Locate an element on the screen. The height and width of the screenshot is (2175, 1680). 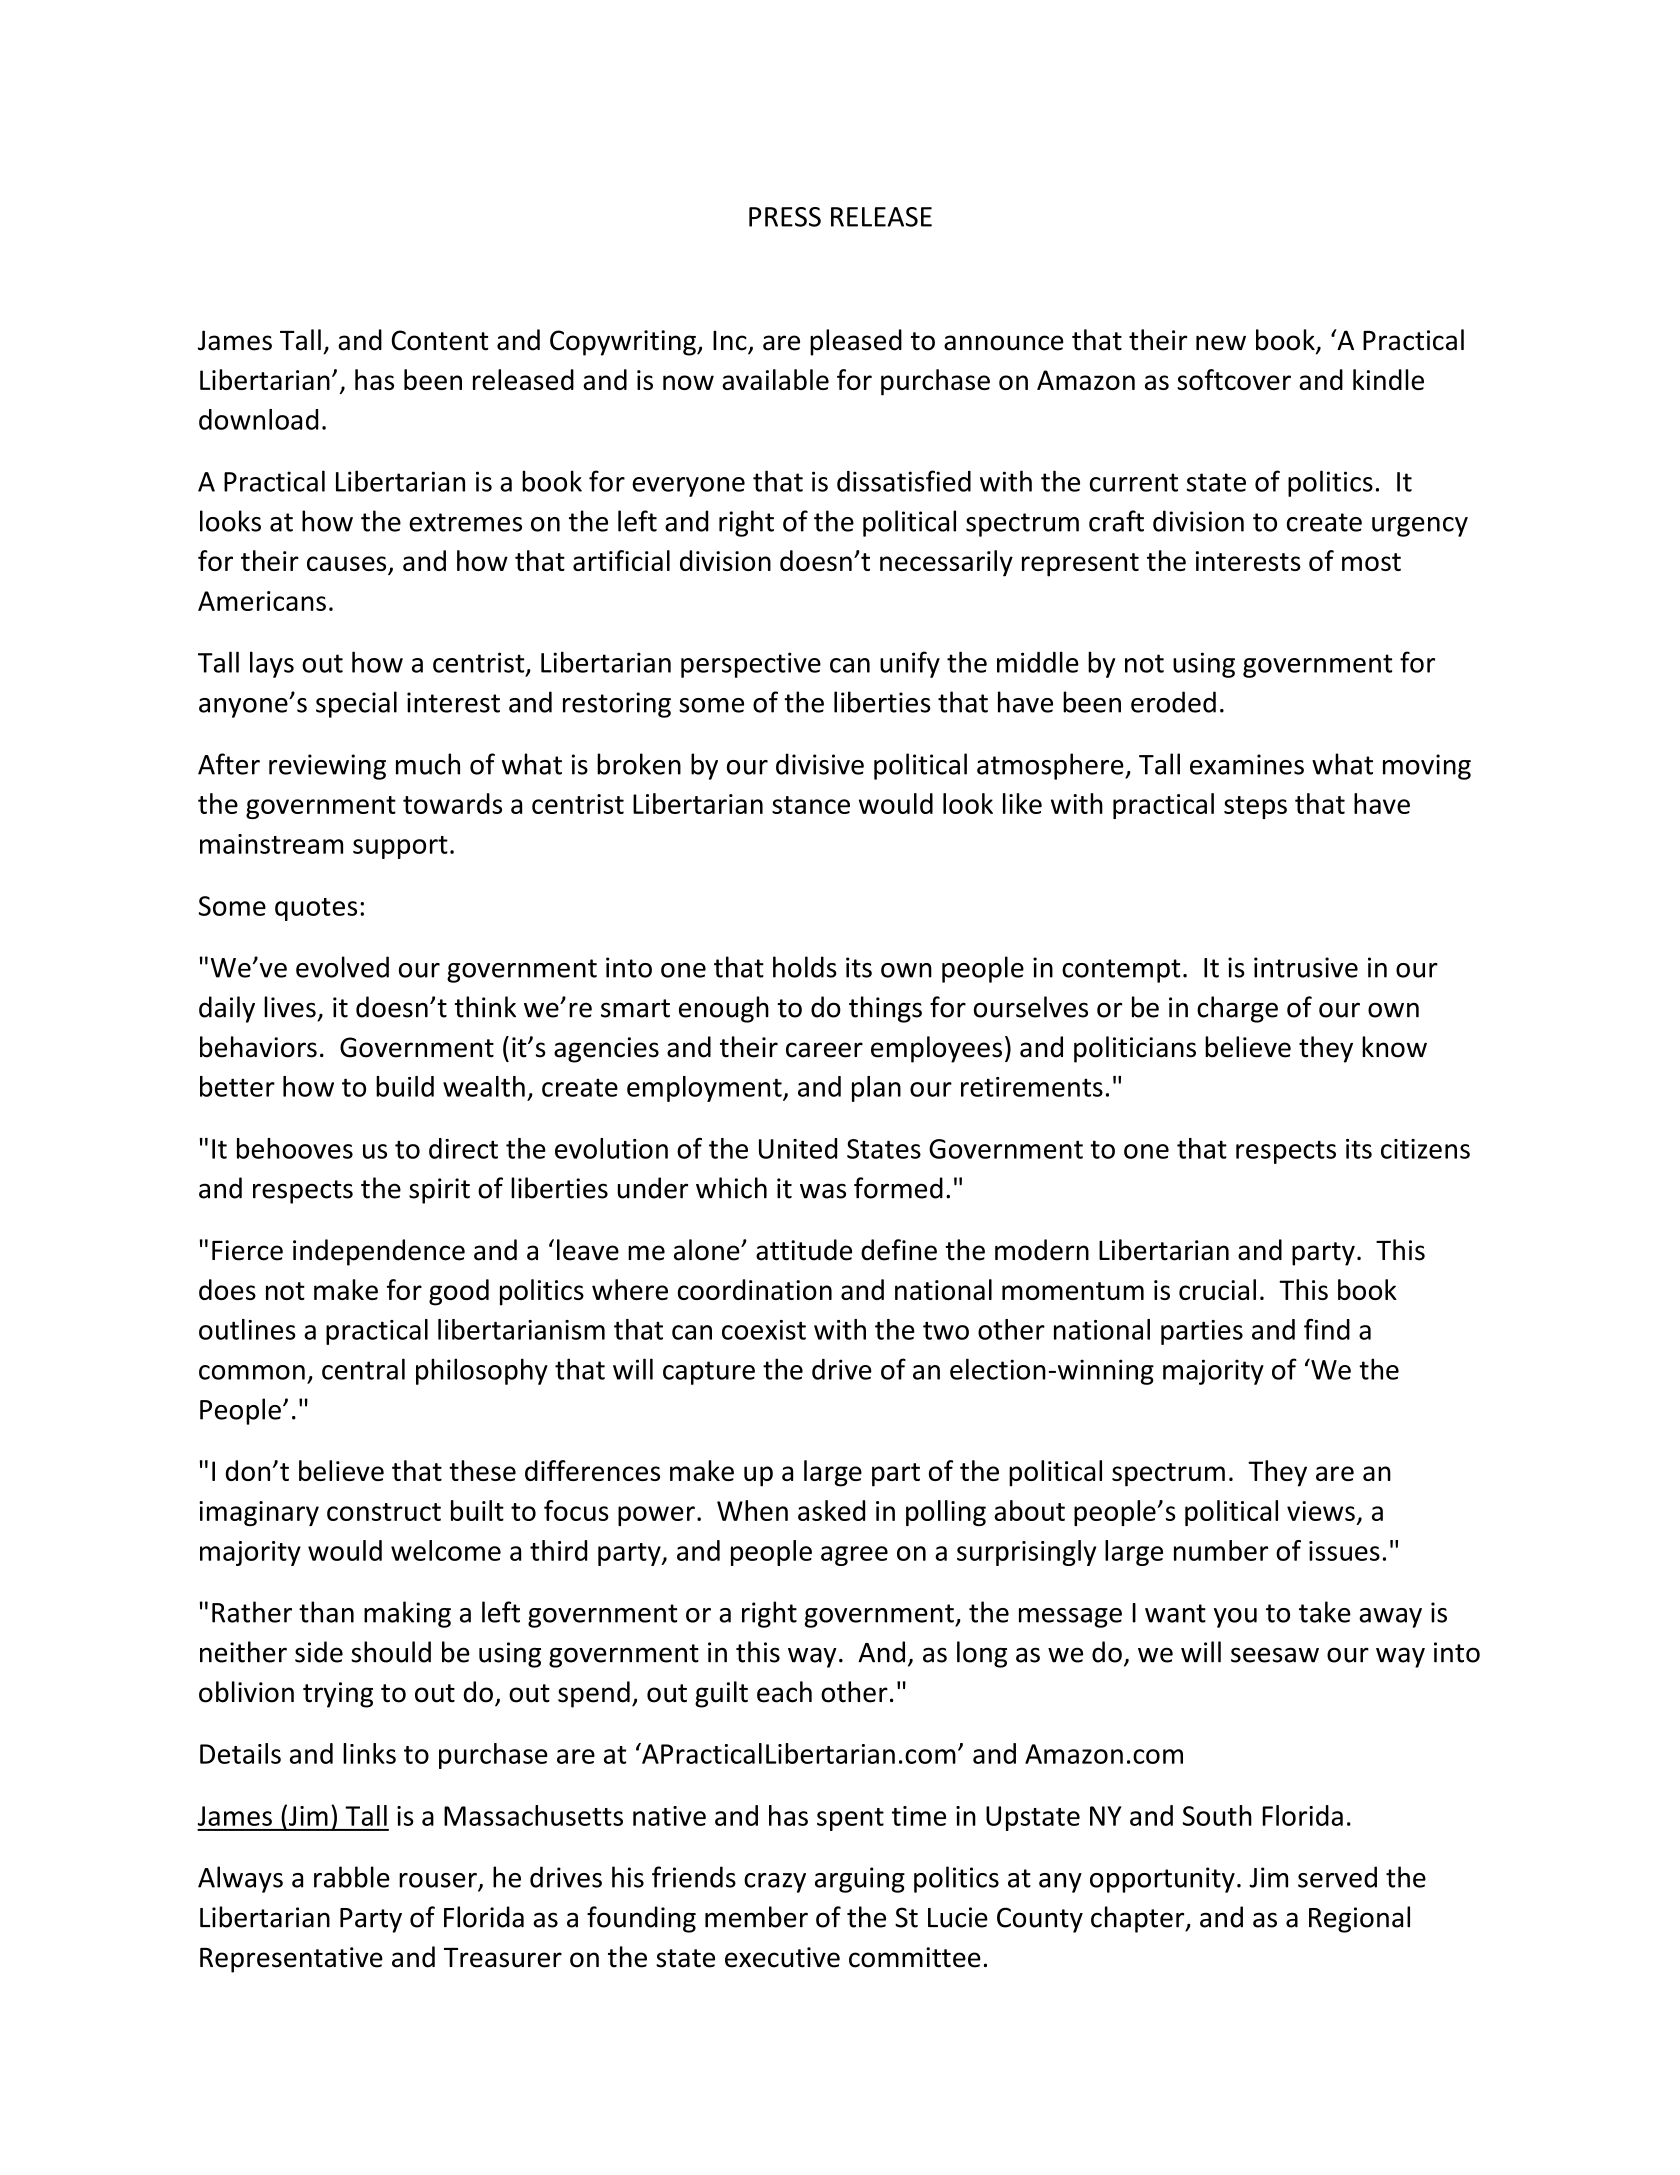
find is located at coordinates (1327, 1329).
